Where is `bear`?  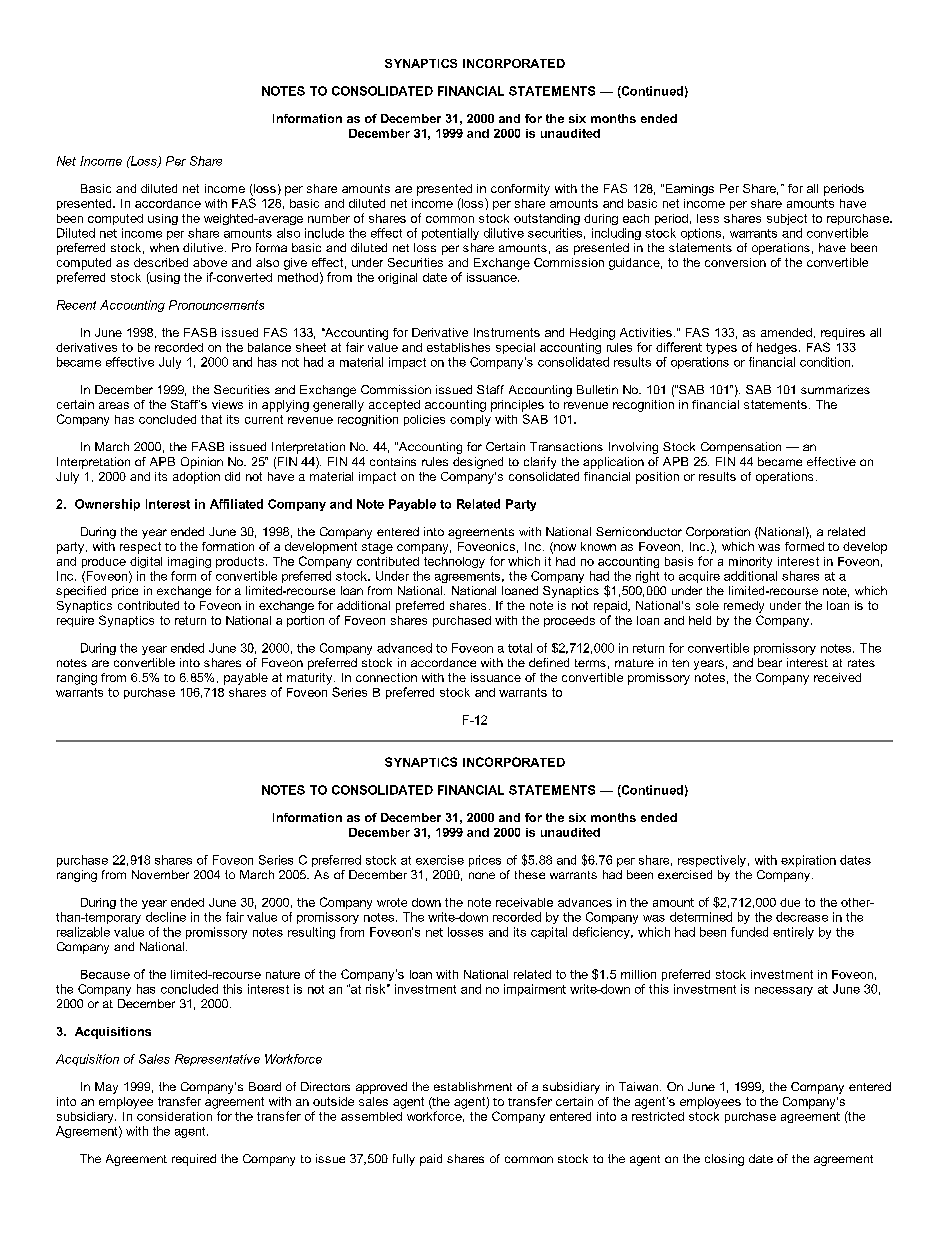
bear is located at coordinates (770, 662).
